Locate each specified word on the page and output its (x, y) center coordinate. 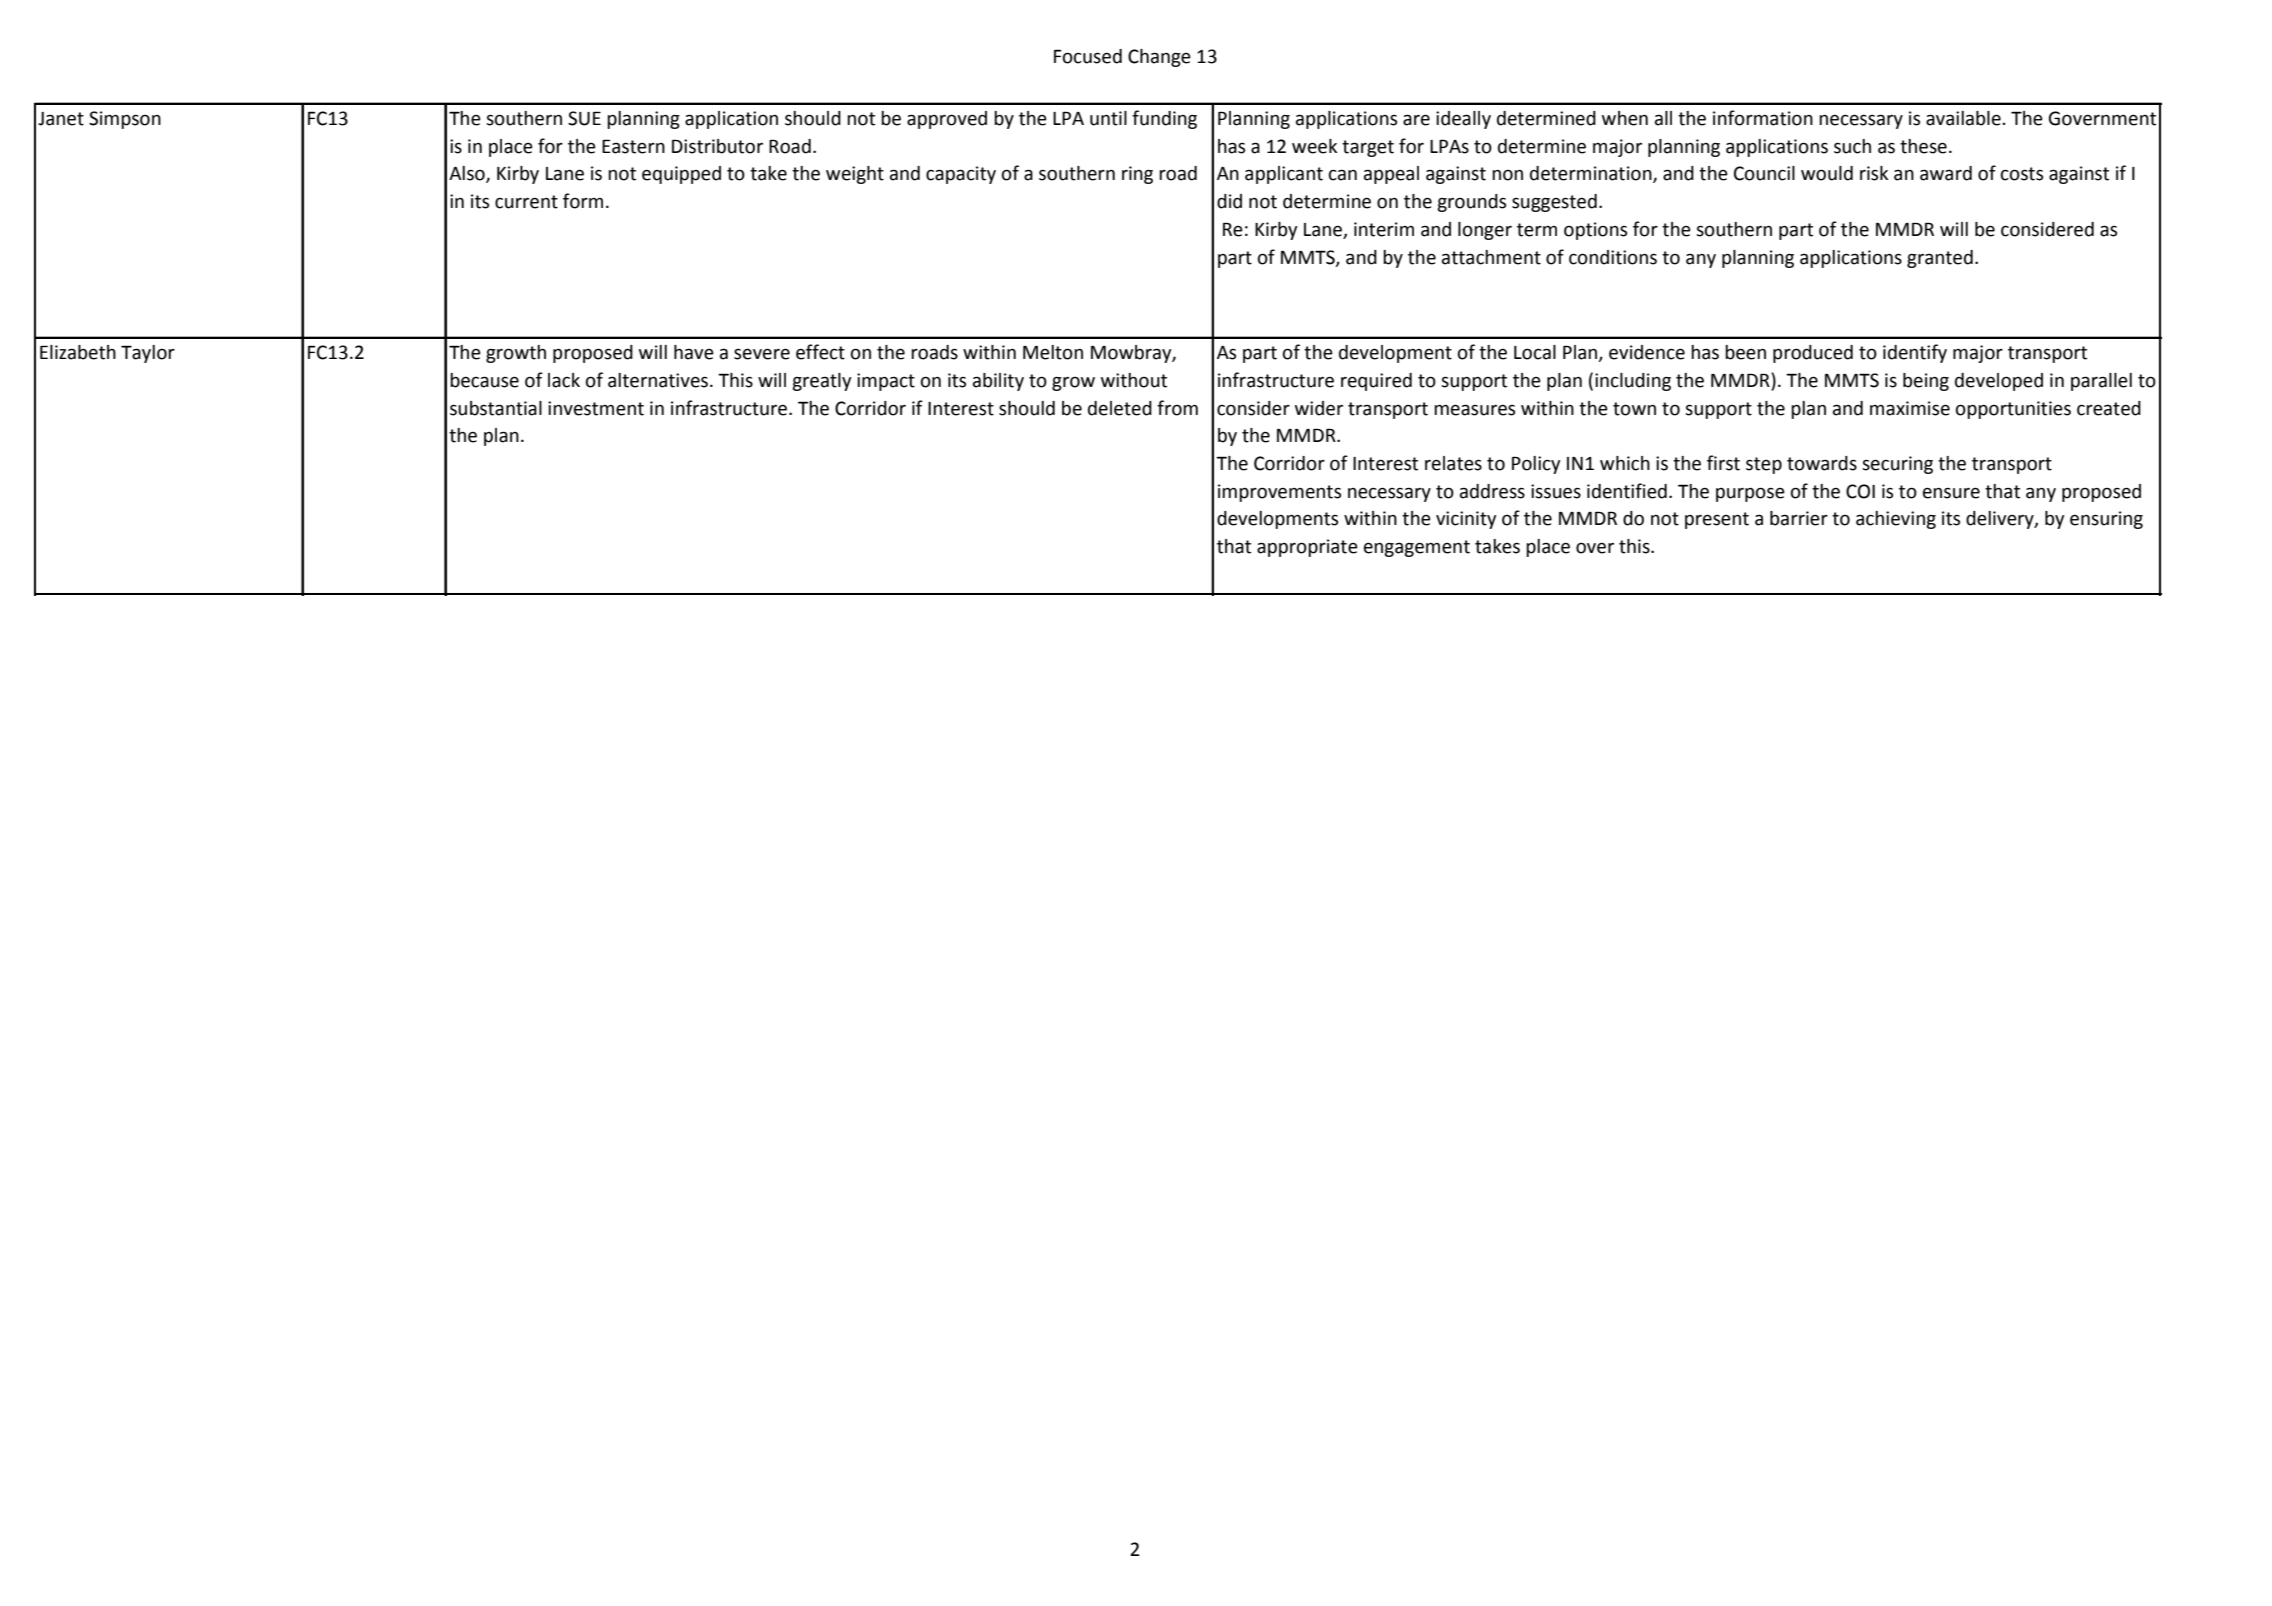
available (1964, 118)
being (1926, 382)
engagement (1417, 548)
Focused (1088, 56)
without (1134, 380)
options (1595, 231)
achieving (1896, 520)
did (1229, 201)
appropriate (1307, 548)
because (484, 380)
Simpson (125, 120)
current (526, 202)
